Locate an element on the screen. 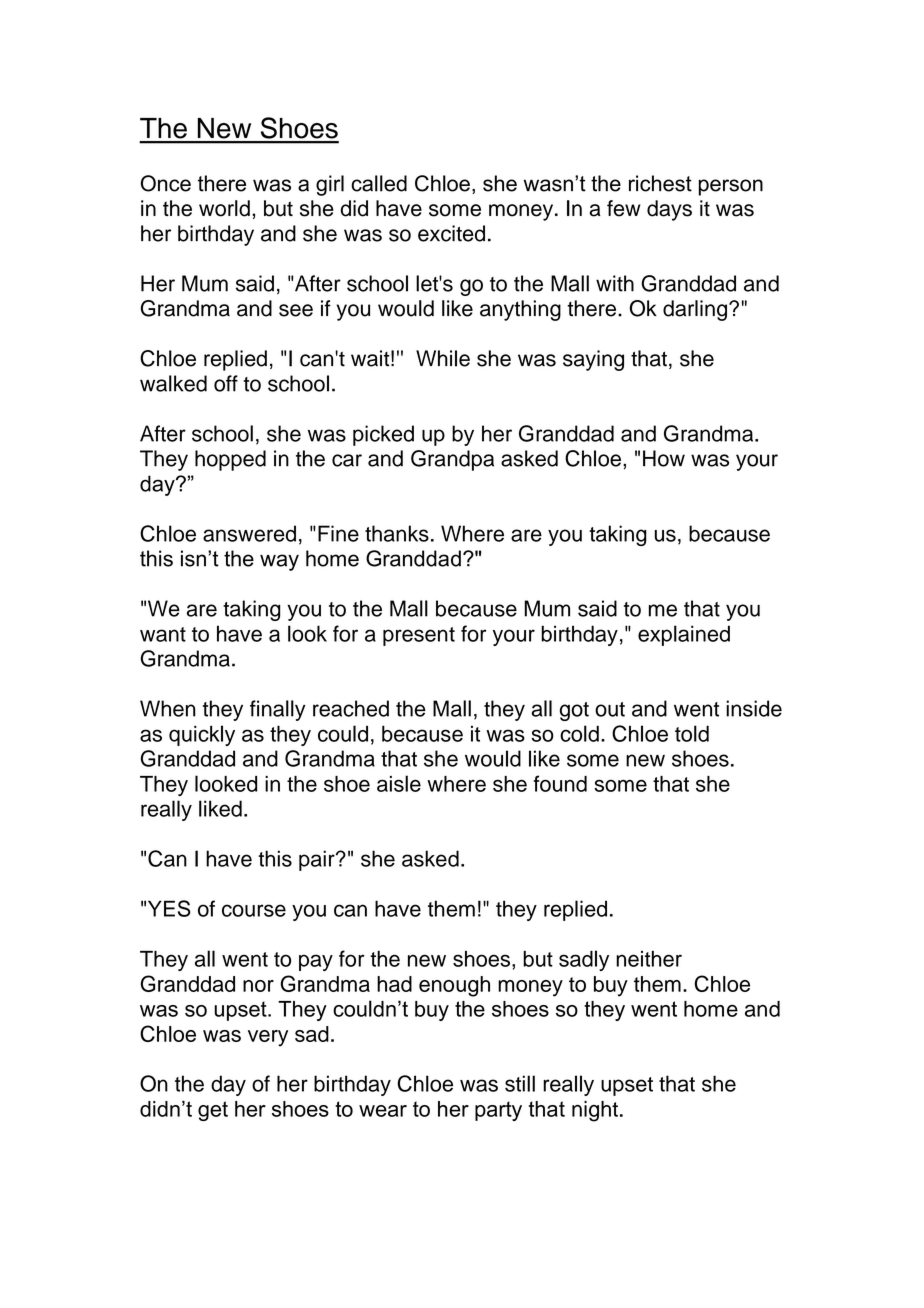 Image resolution: width=924 pixels, height=1308 pixels. course is located at coordinates (254, 910).
